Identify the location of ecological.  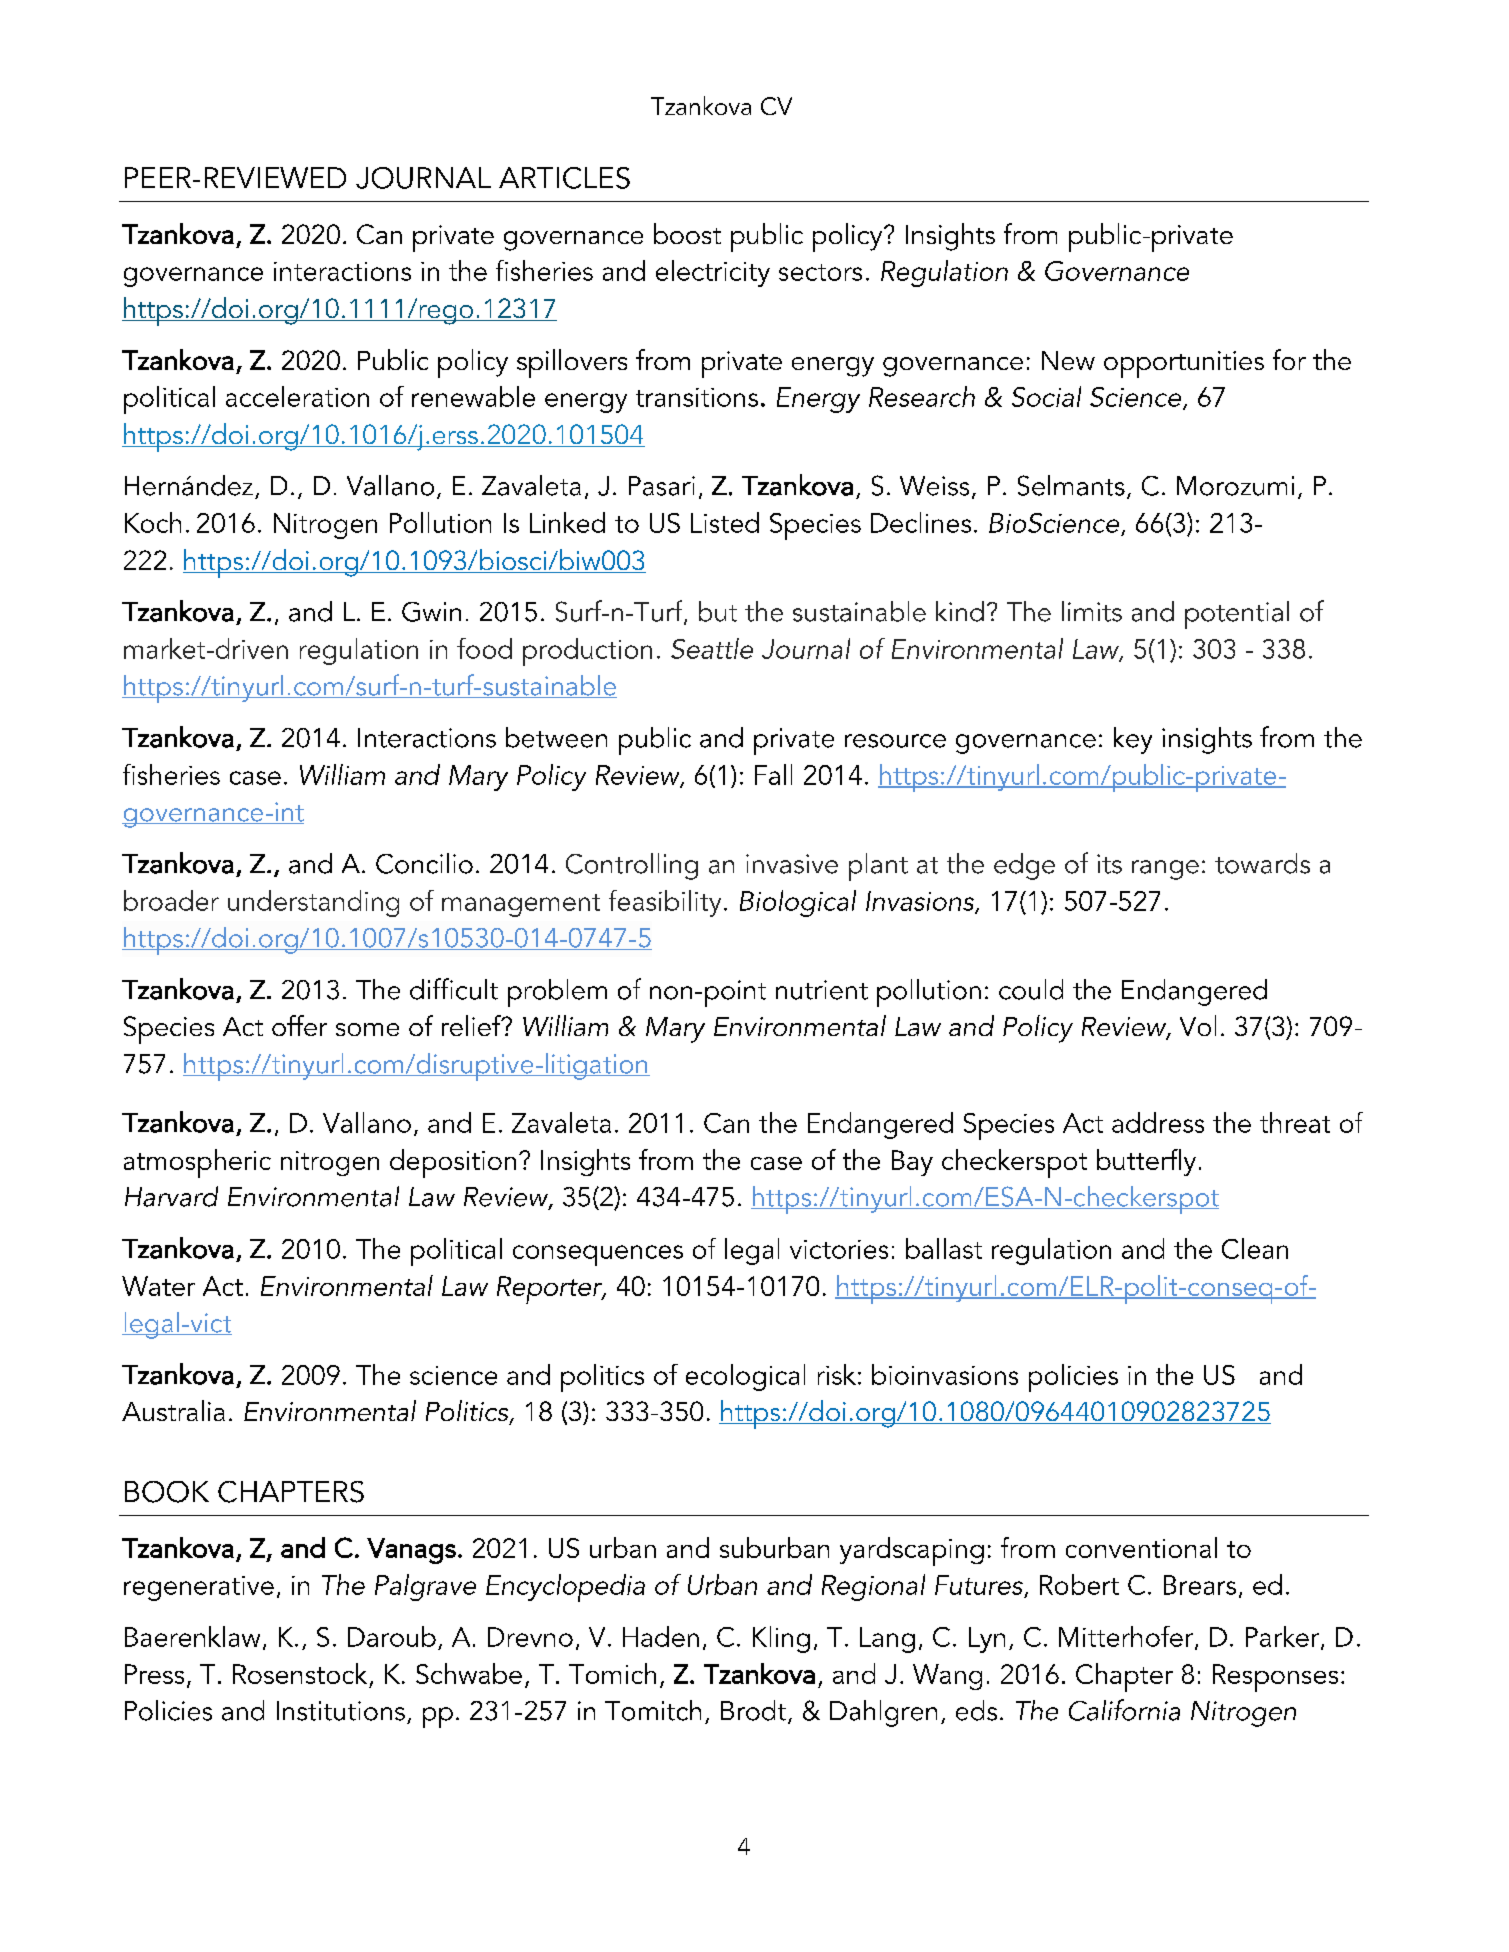
(745, 1377).
